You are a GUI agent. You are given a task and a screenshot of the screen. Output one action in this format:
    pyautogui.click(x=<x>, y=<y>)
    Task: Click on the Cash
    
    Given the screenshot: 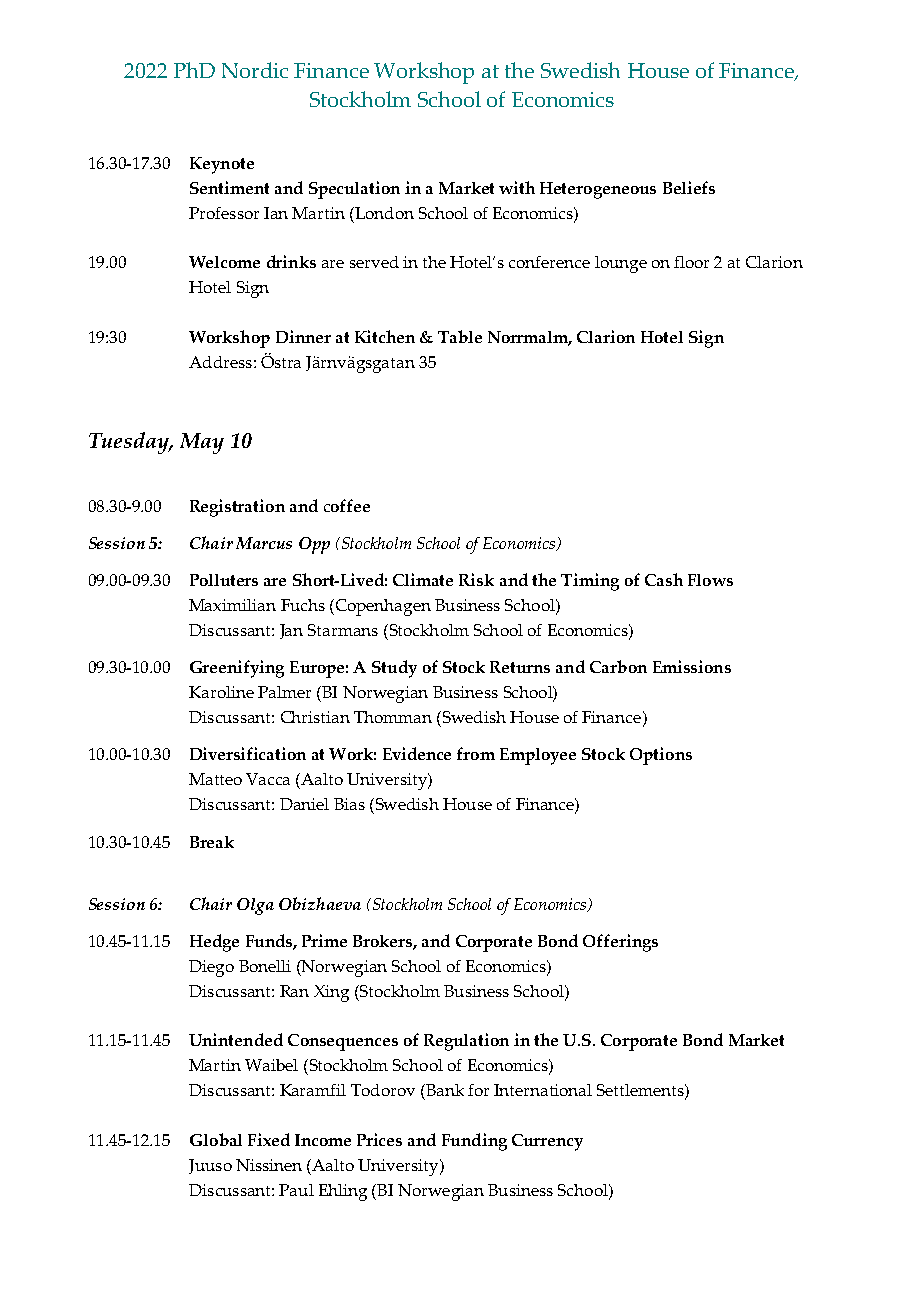 What is the action you would take?
    pyautogui.click(x=664, y=579)
